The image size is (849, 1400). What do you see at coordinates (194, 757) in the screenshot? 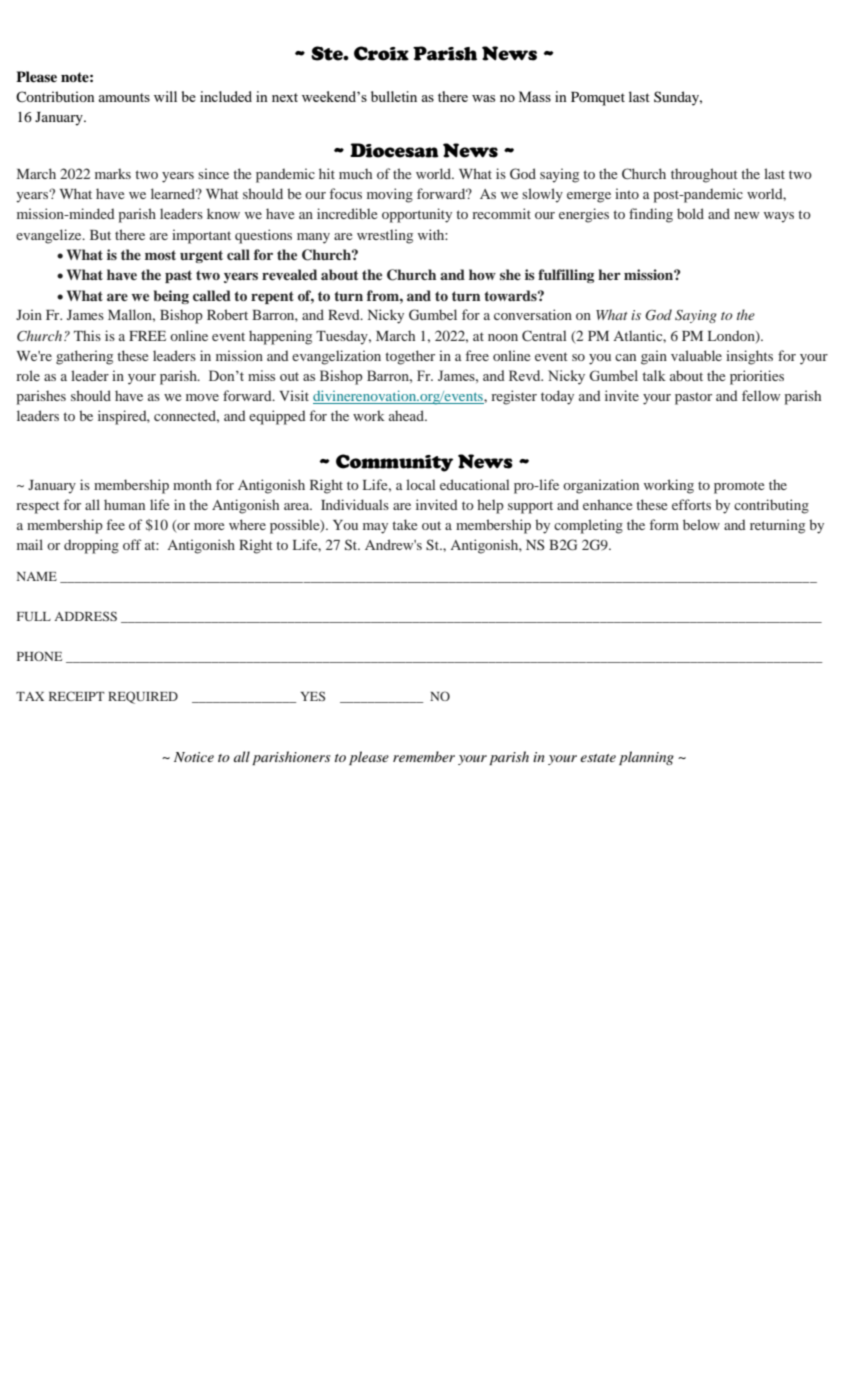
I see `Notice` at bounding box center [194, 757].
